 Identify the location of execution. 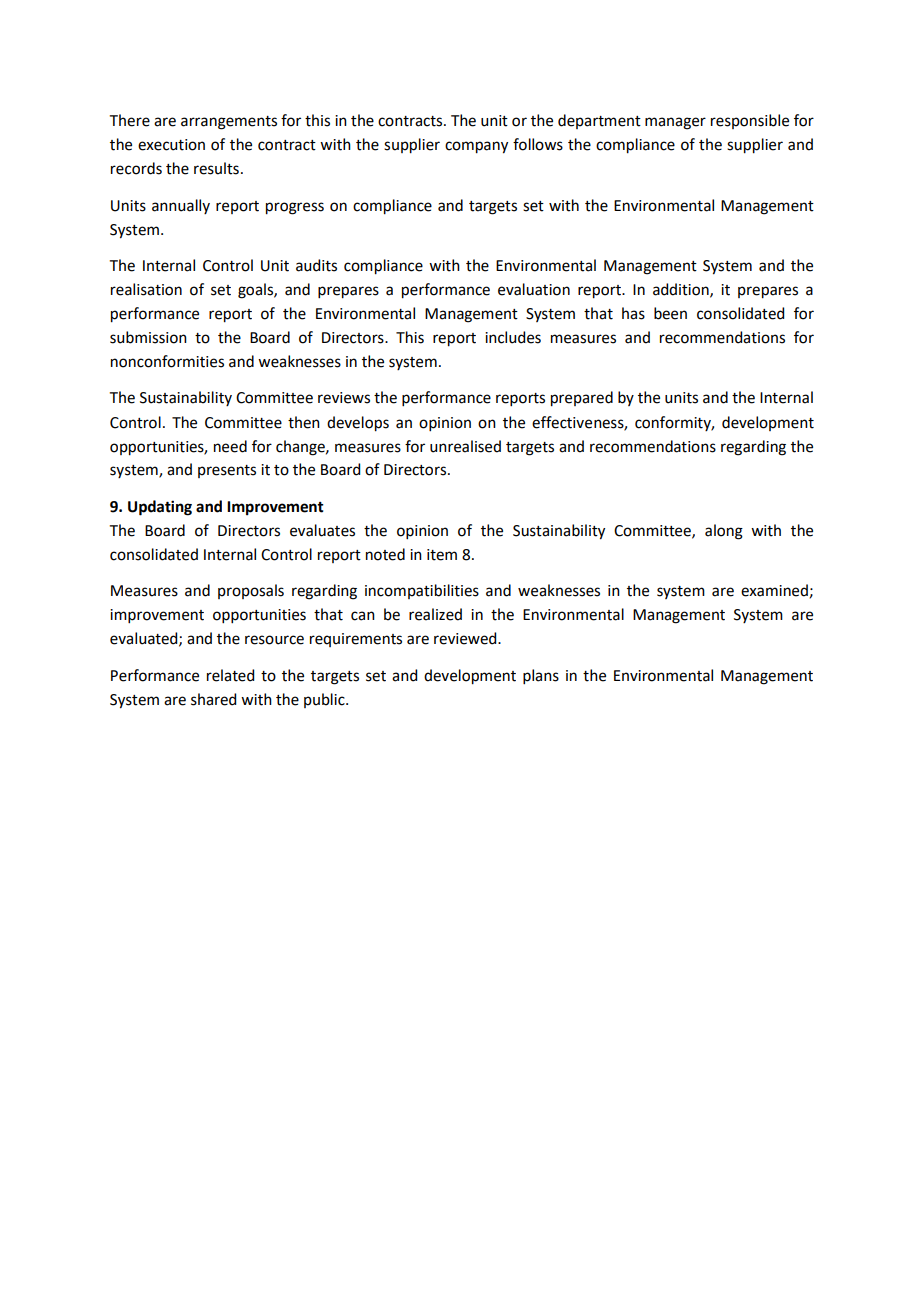
(171, 145).
